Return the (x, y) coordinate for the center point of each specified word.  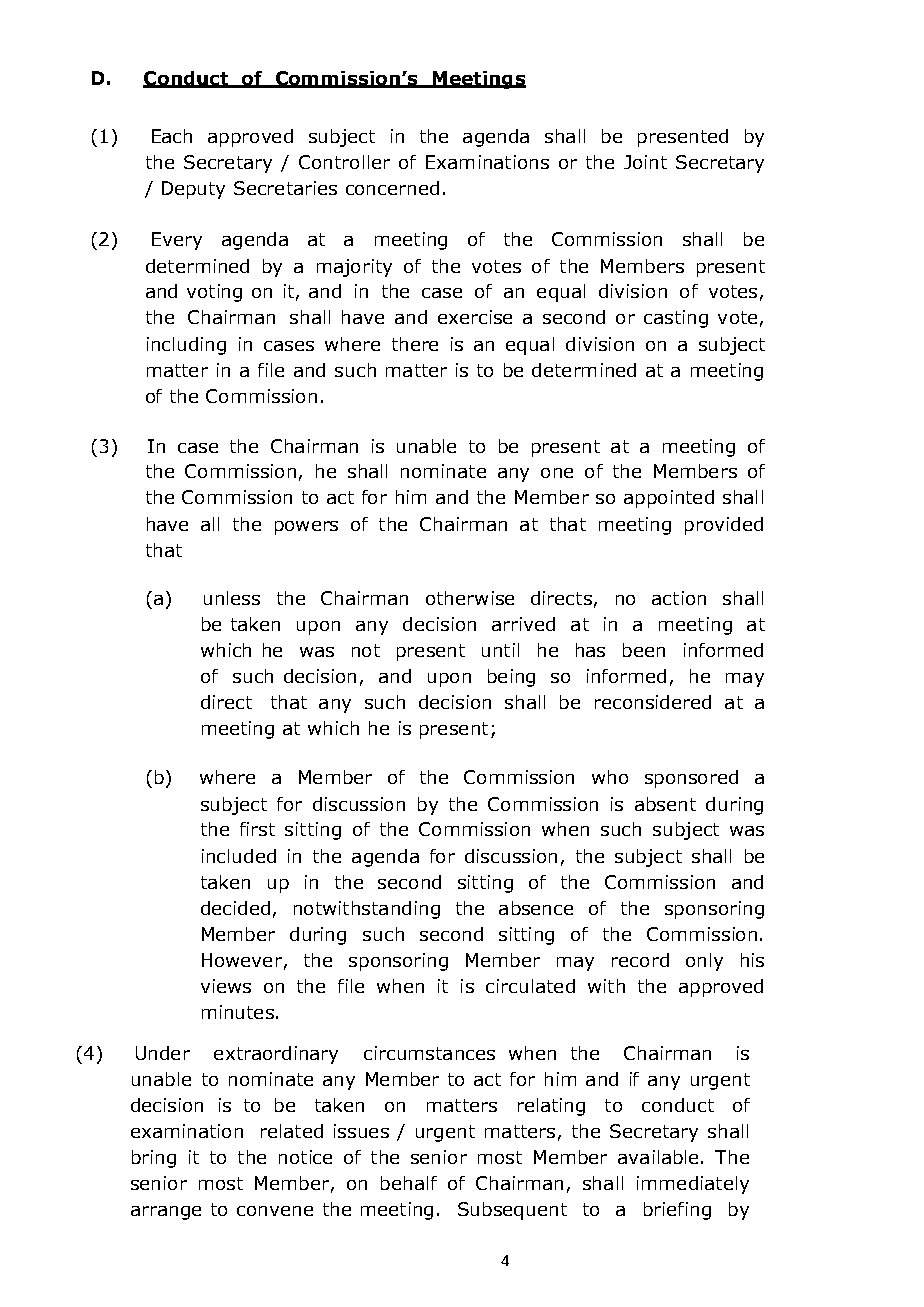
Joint (645, 162)
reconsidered (653, 702)
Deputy (193, 190)
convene (275, 1211)
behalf (409, 1183)
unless (232, 598)
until (500, 650)
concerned (392, 188)
